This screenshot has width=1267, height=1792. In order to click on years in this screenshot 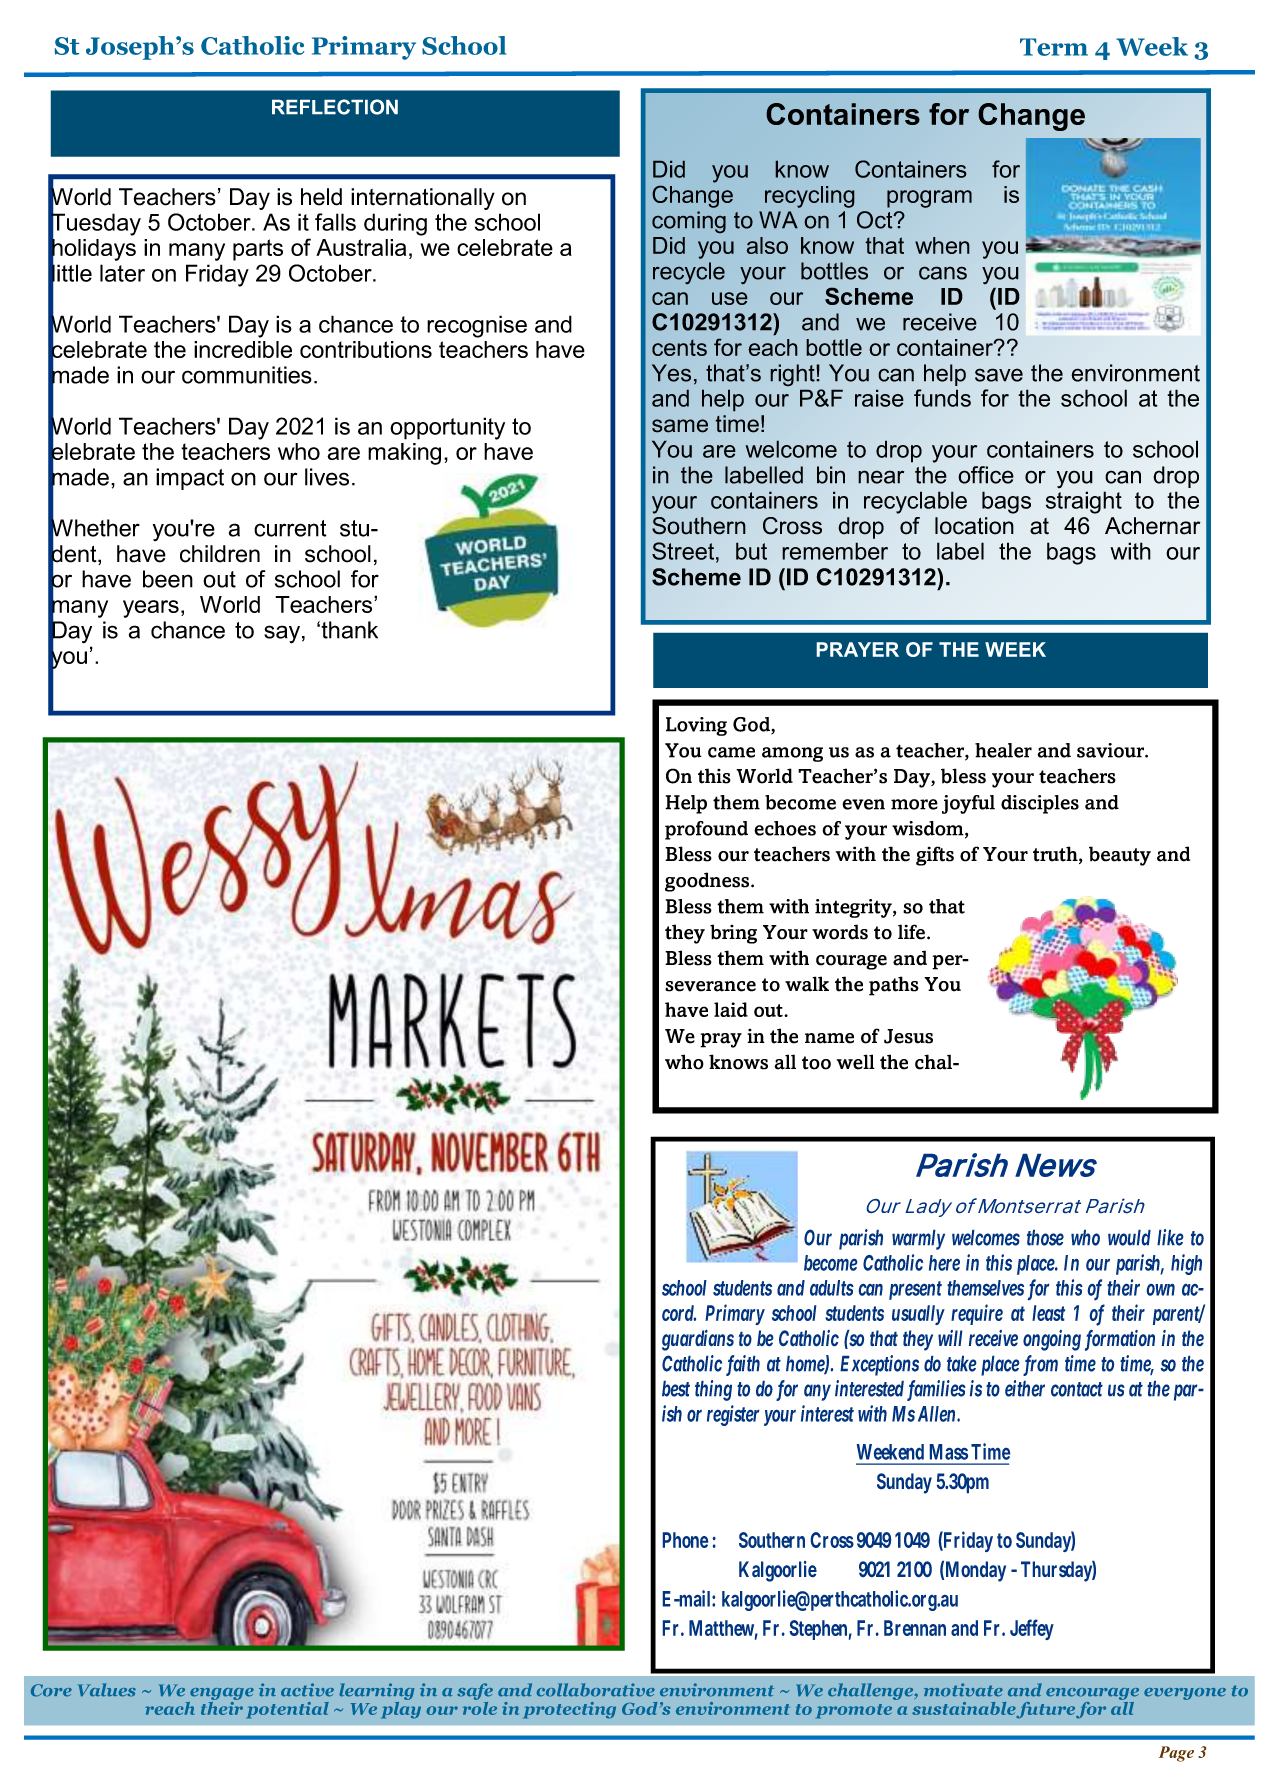, I will do `click(151, 609)`.
